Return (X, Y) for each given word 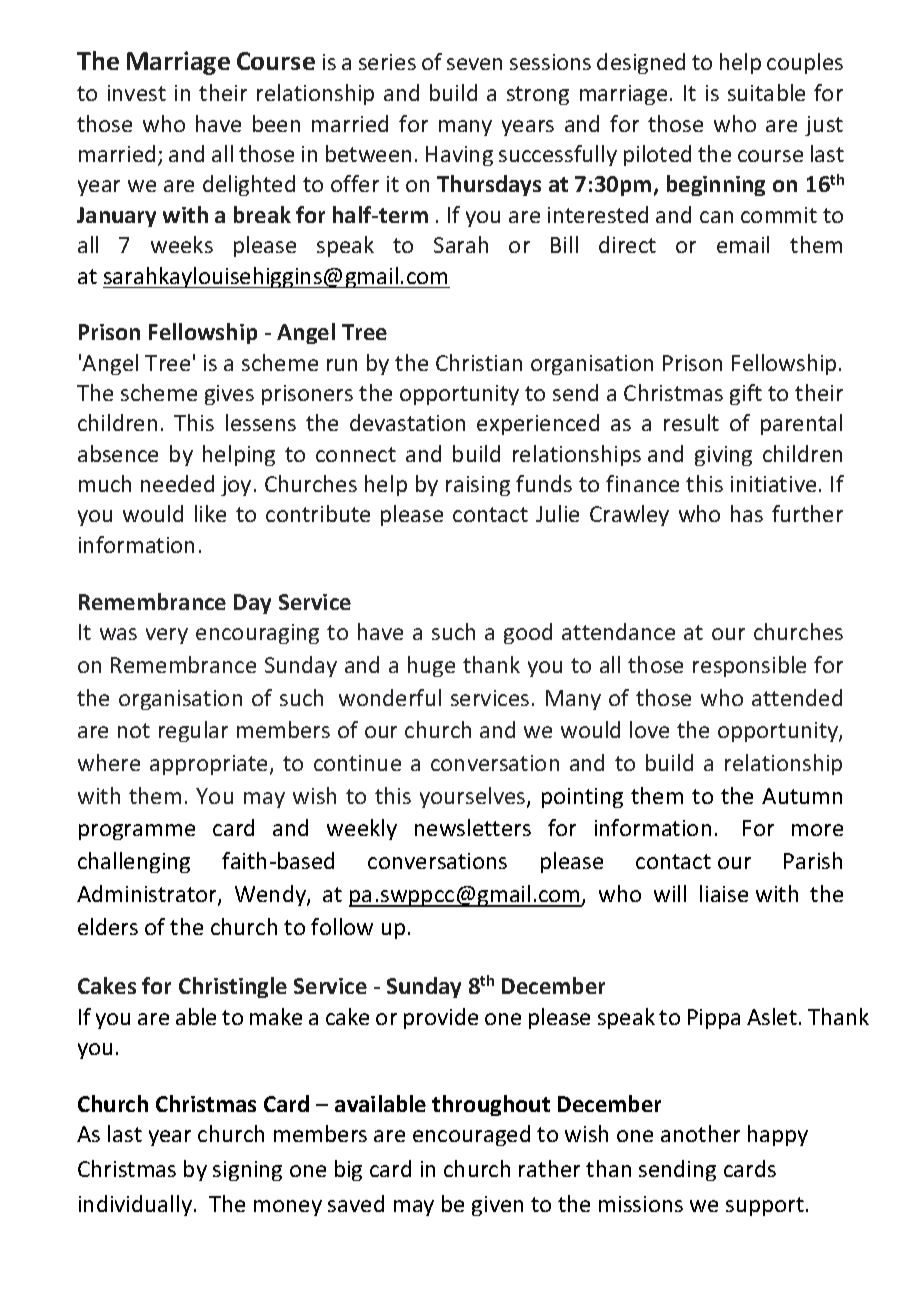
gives (229, 395)
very (167, 636)
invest (137, 93)
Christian (479, 362)
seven (474, 64)
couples (805, 63)
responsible (749, 666)
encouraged (471, 1135)
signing (247, 1171)
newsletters (473, 827)
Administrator (148, 895)
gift (746, 394)
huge (431, 666)
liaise (724, 893)
